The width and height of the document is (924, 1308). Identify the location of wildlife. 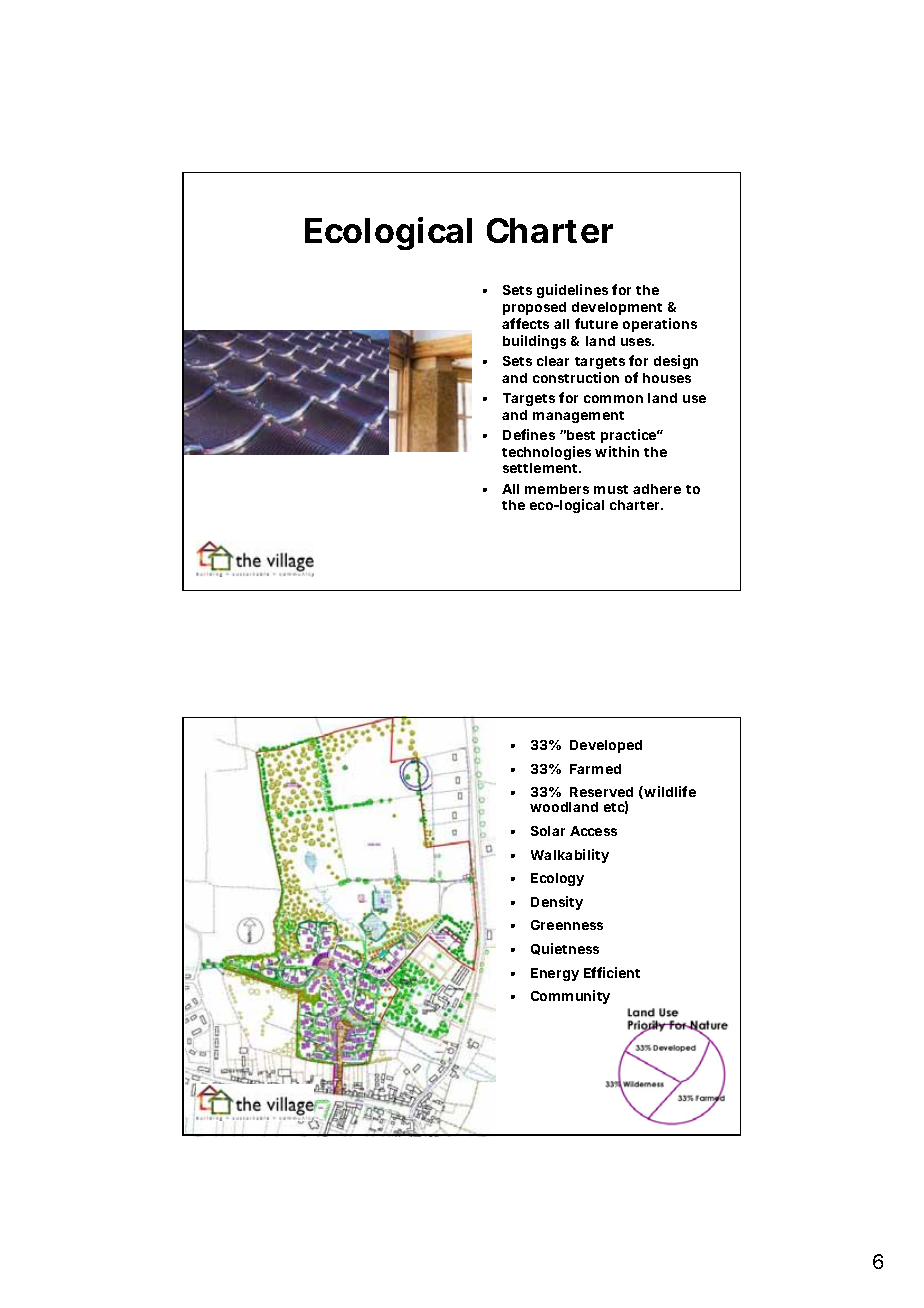
(670, 791).
